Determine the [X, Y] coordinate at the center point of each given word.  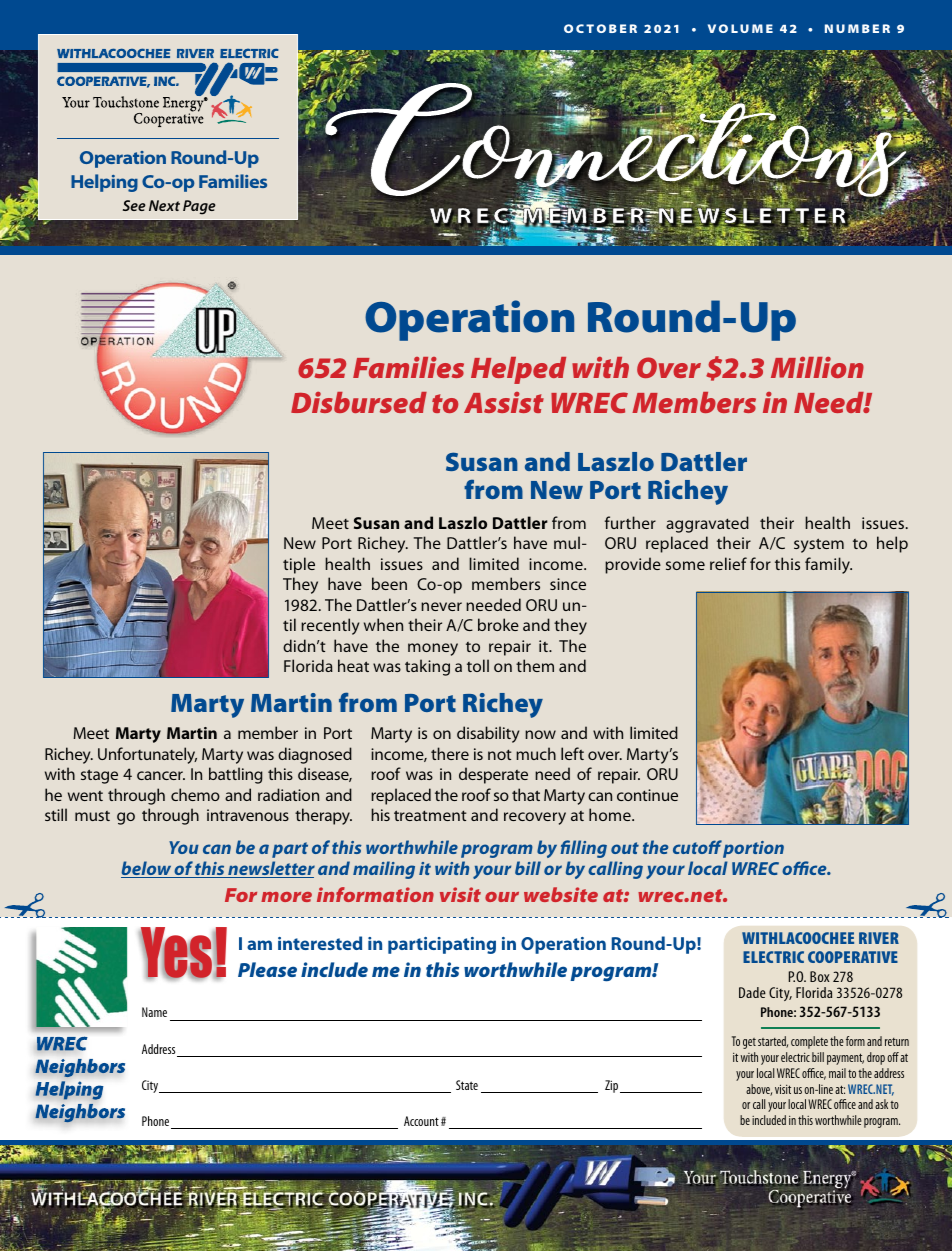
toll [478, 665]
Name [154, 1012]
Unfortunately [147, 755]
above [759, 1090]
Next [164, 205]
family [828, 565]
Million [817, 367]
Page [199, 207]
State [467, 1085]
